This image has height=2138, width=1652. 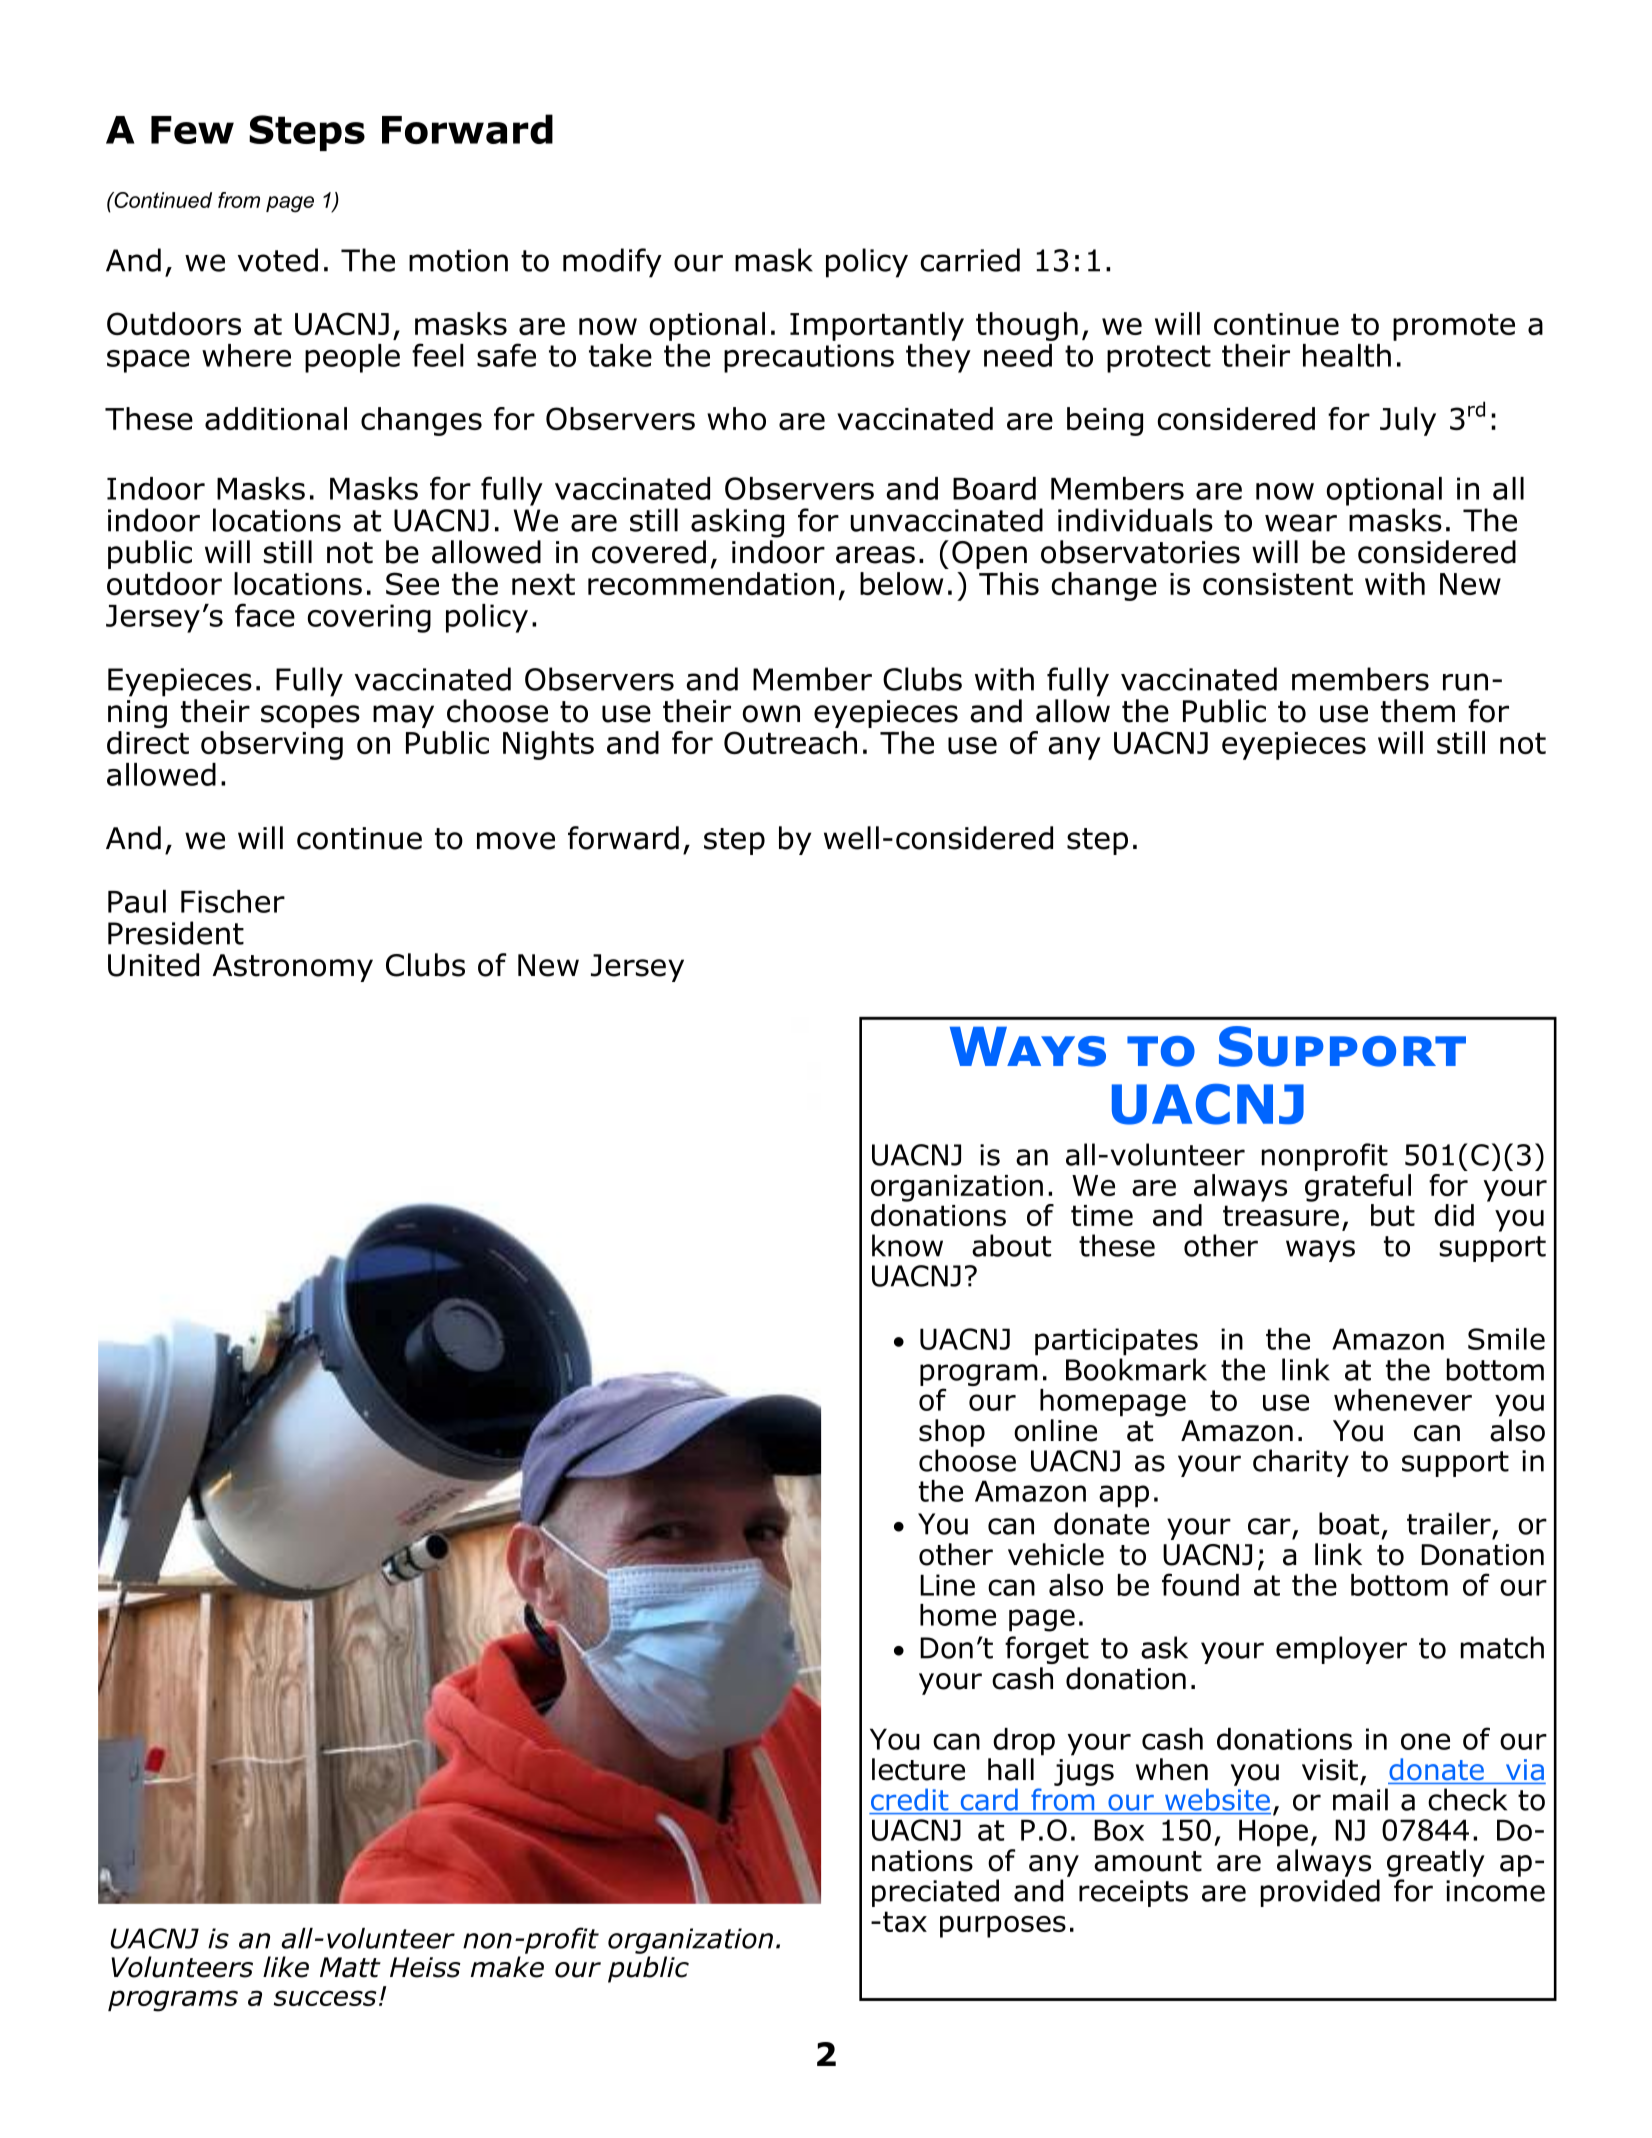 I want to click on Astronomy, so click(x=292, y=968).
